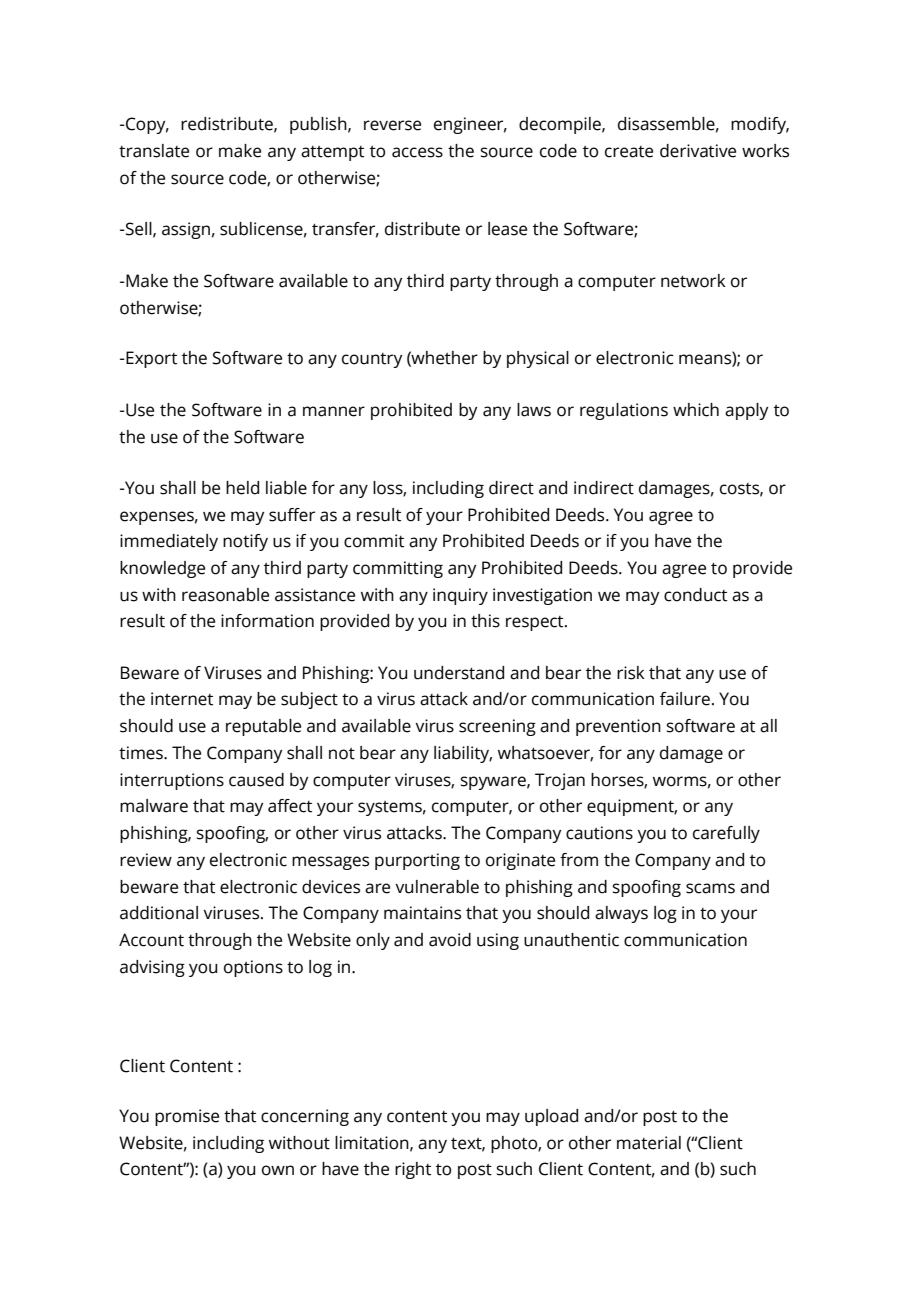 This screenshot has height=1307, width=924. Describe the element at coordinates (649, 1143) in the screenshot. I see `material` at that location.
